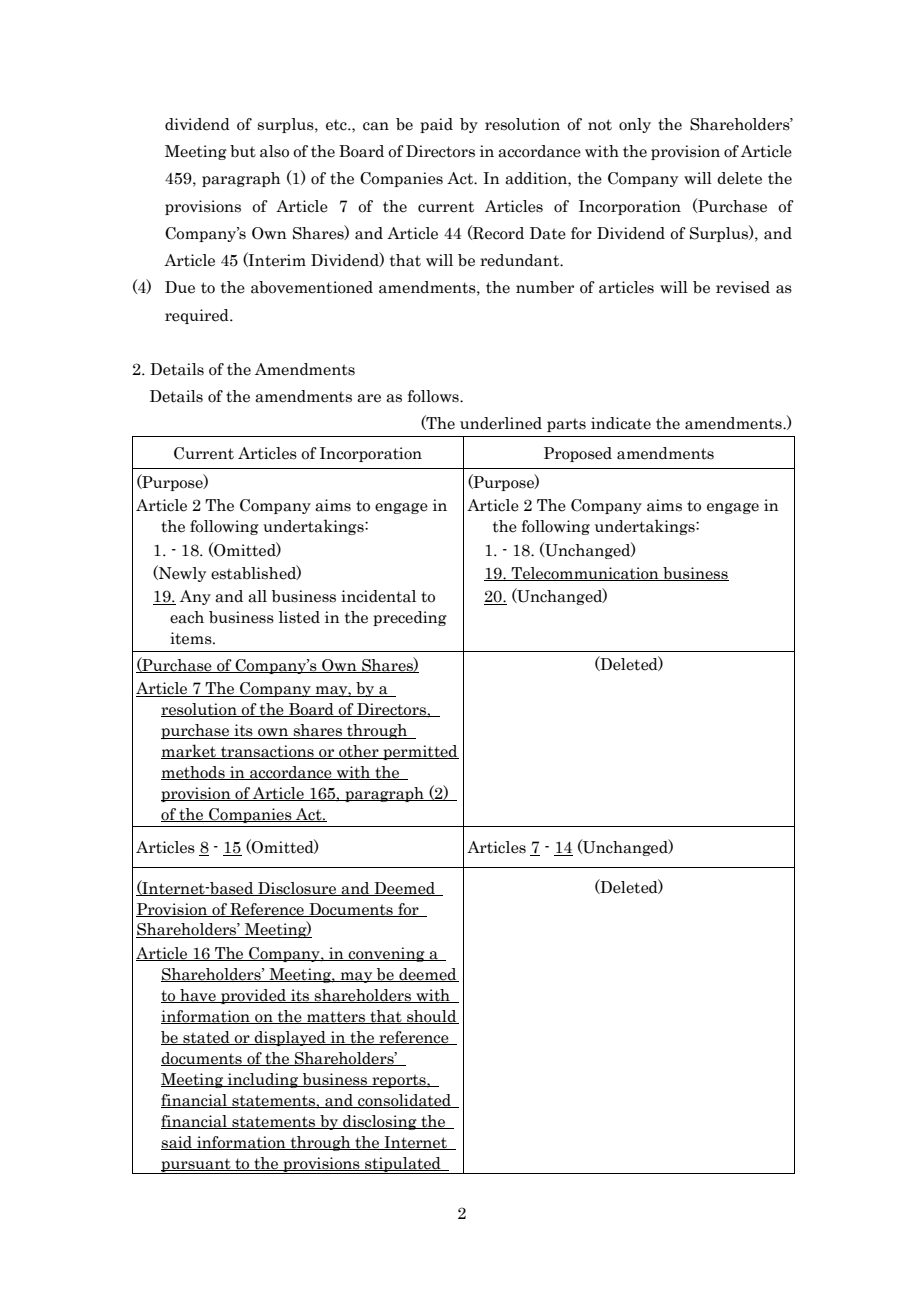  I want to click on but, so click(243, 151).
